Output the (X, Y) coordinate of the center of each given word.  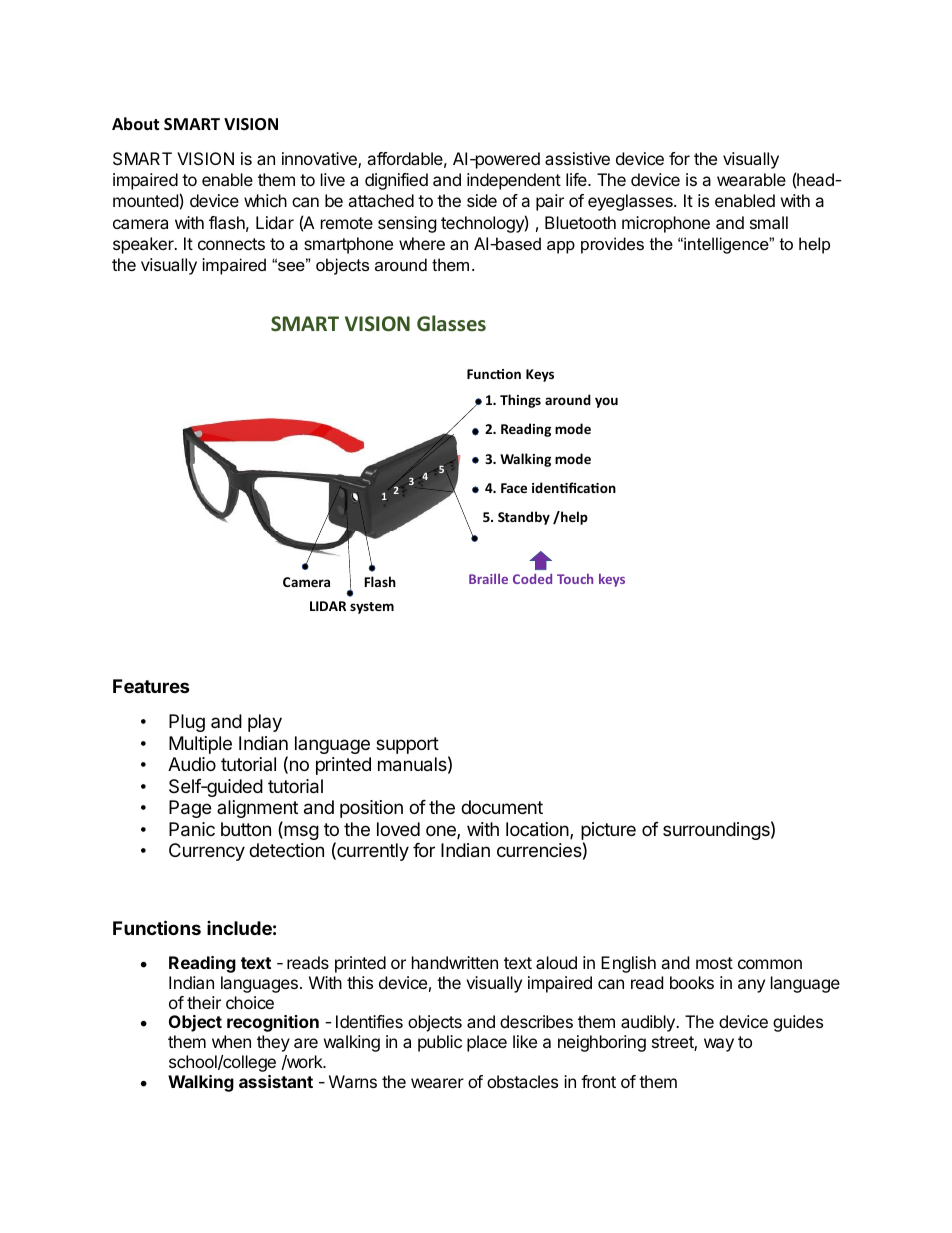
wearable (751, 179)
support (407, 745)
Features (151, 686)
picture (608, 831)
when (231, 1041)
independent (514, 181)
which (265, 200)
